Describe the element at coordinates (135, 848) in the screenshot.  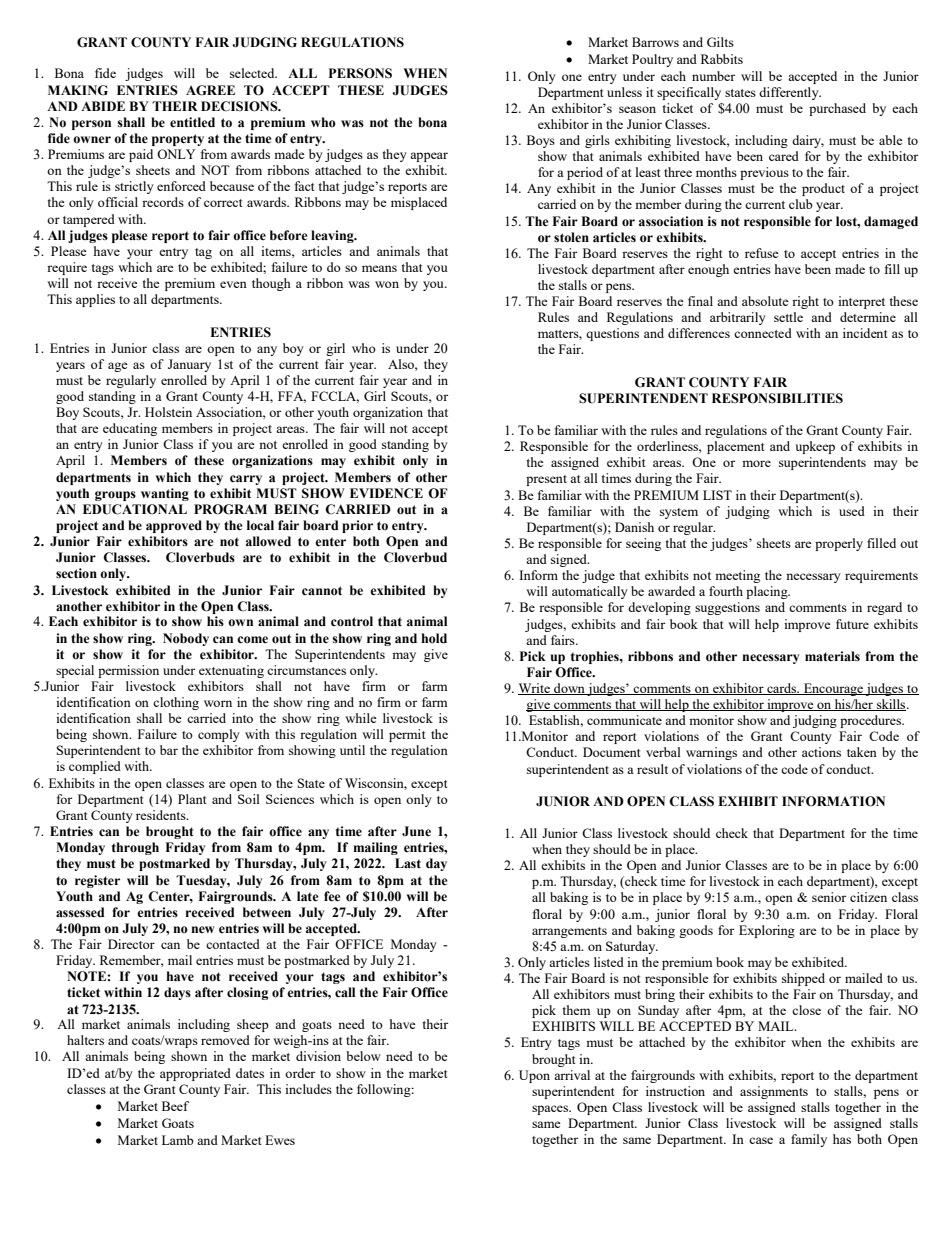
I see `through` at that location.
